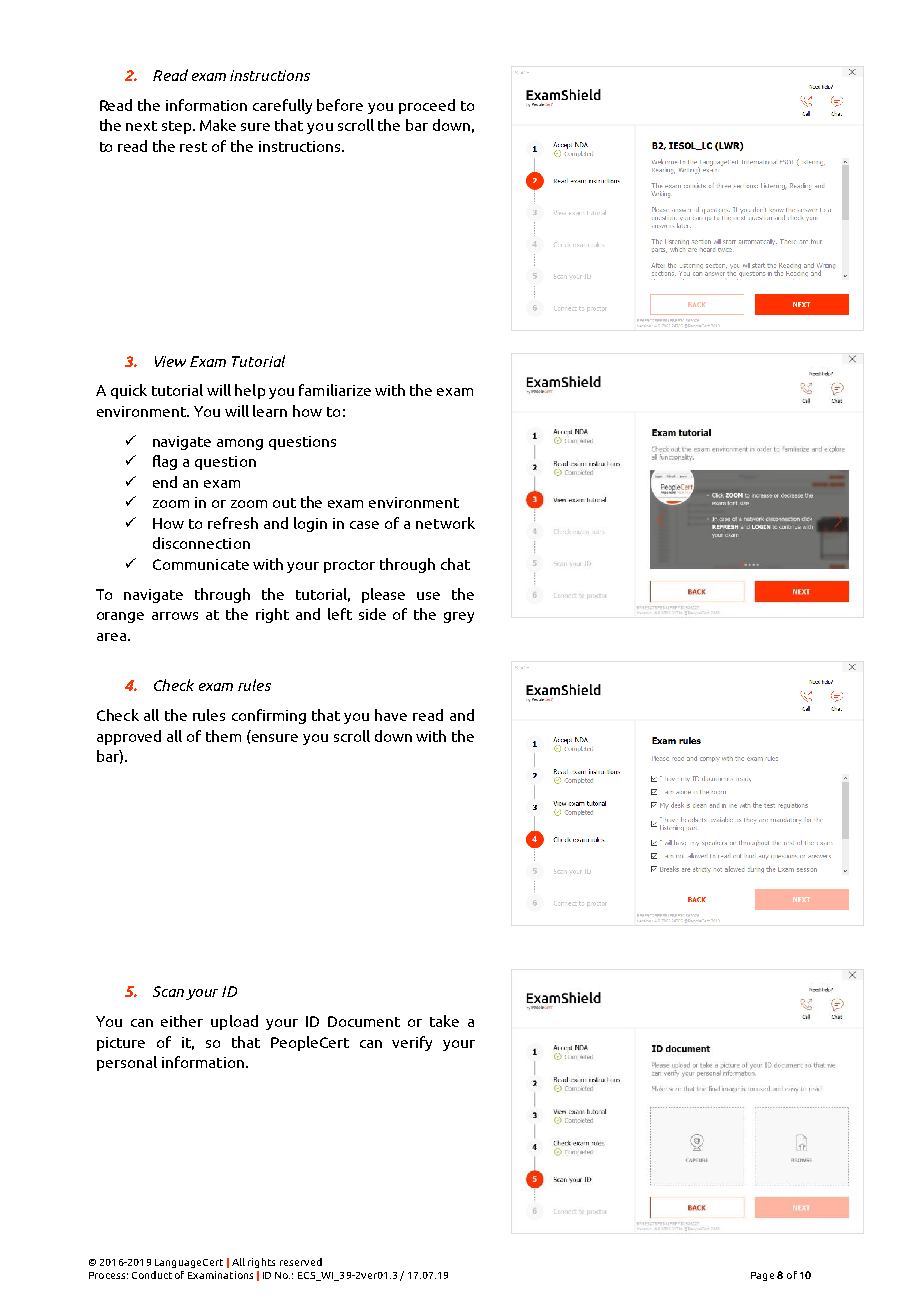 This image has height=1308, width=924. What do you see at coordinates (168, 991) in the image?
I see `Scan` at bounding box center [168, 991].
